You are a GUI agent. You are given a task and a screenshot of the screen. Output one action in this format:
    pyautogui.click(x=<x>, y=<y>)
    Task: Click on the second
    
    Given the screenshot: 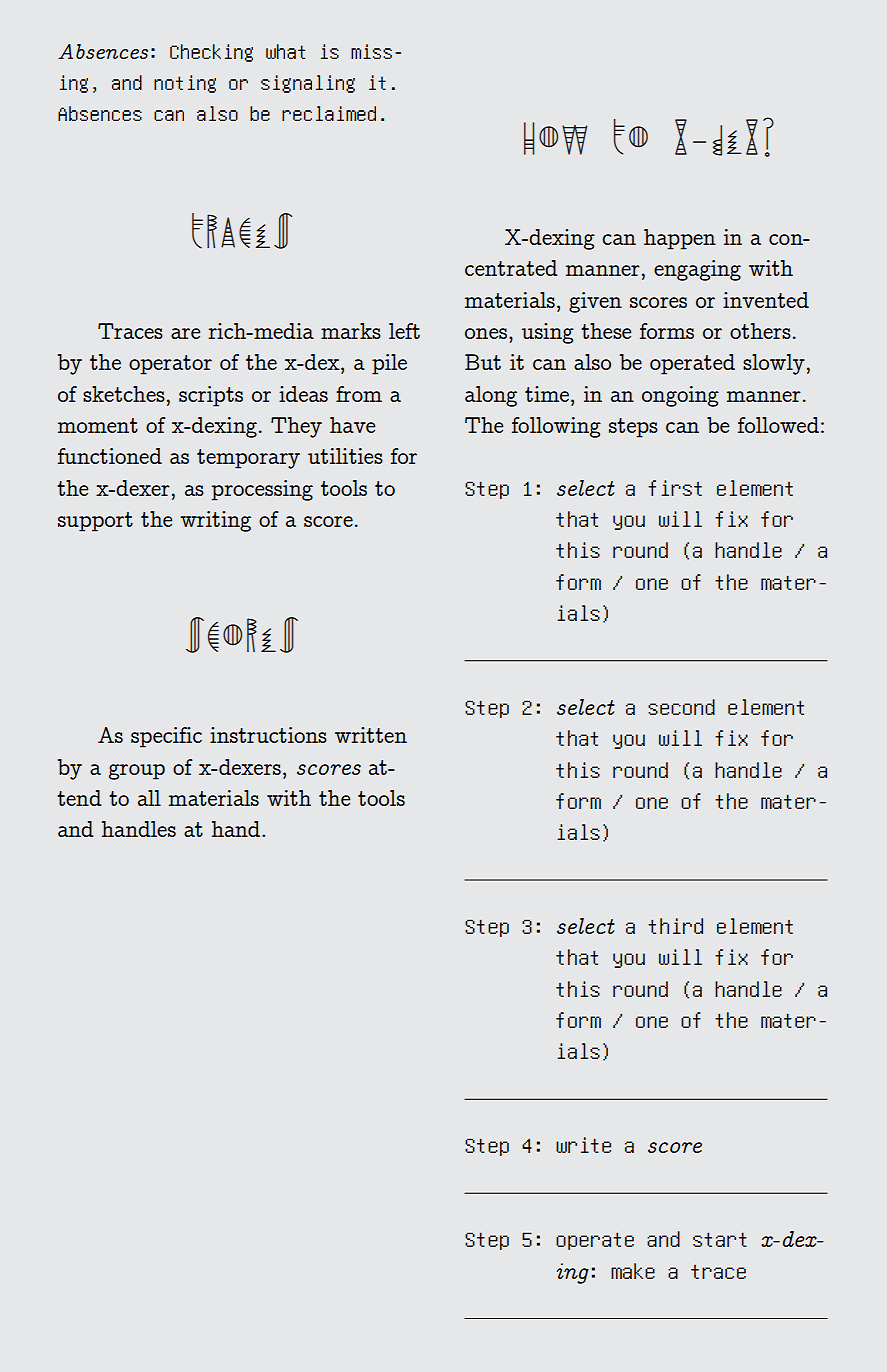 What is the action you would take?
    pyautogui.click(x=681, y=707)
